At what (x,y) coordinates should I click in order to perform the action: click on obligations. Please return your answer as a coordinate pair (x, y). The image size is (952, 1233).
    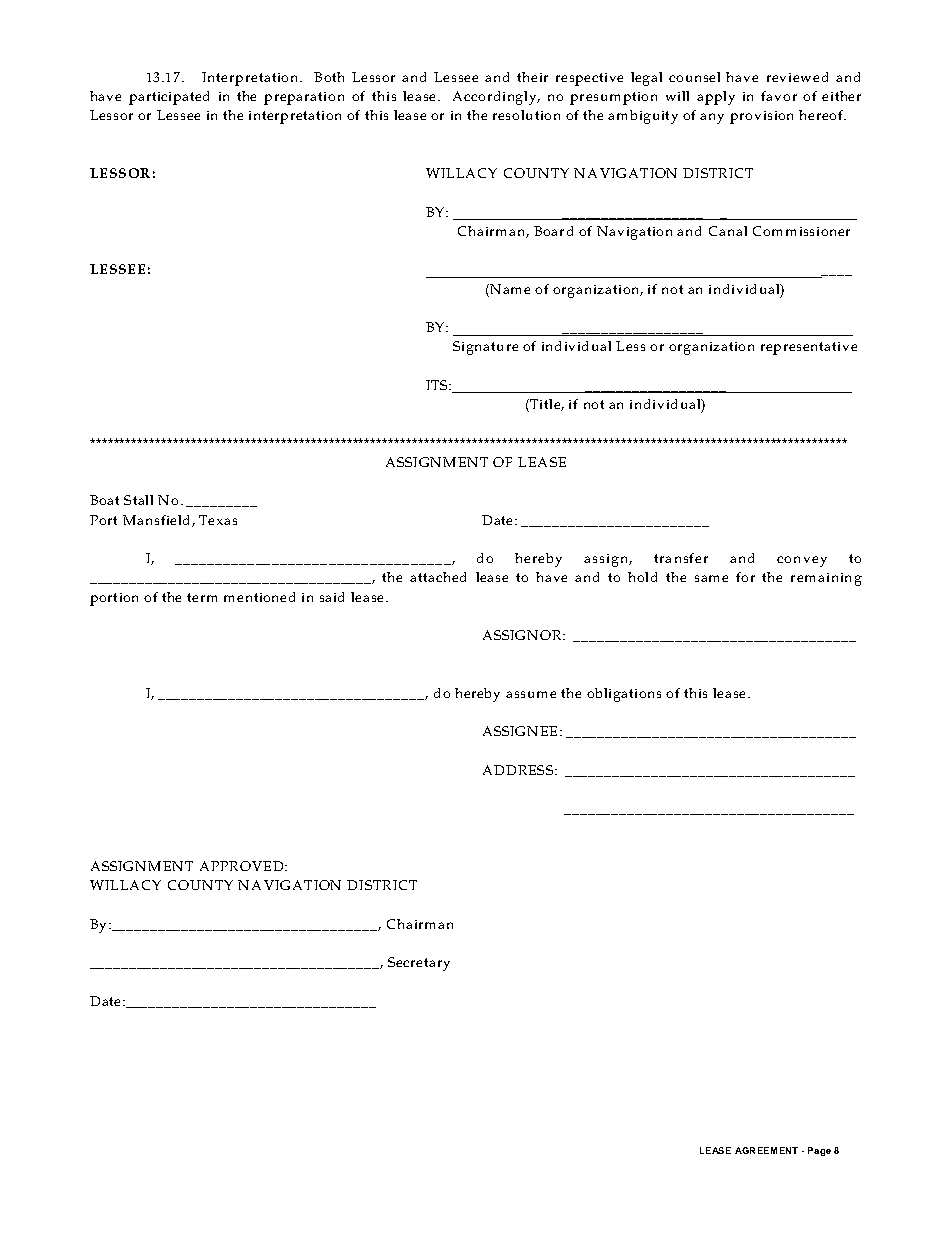
    Looking at the image, I should click on (624, 695).
